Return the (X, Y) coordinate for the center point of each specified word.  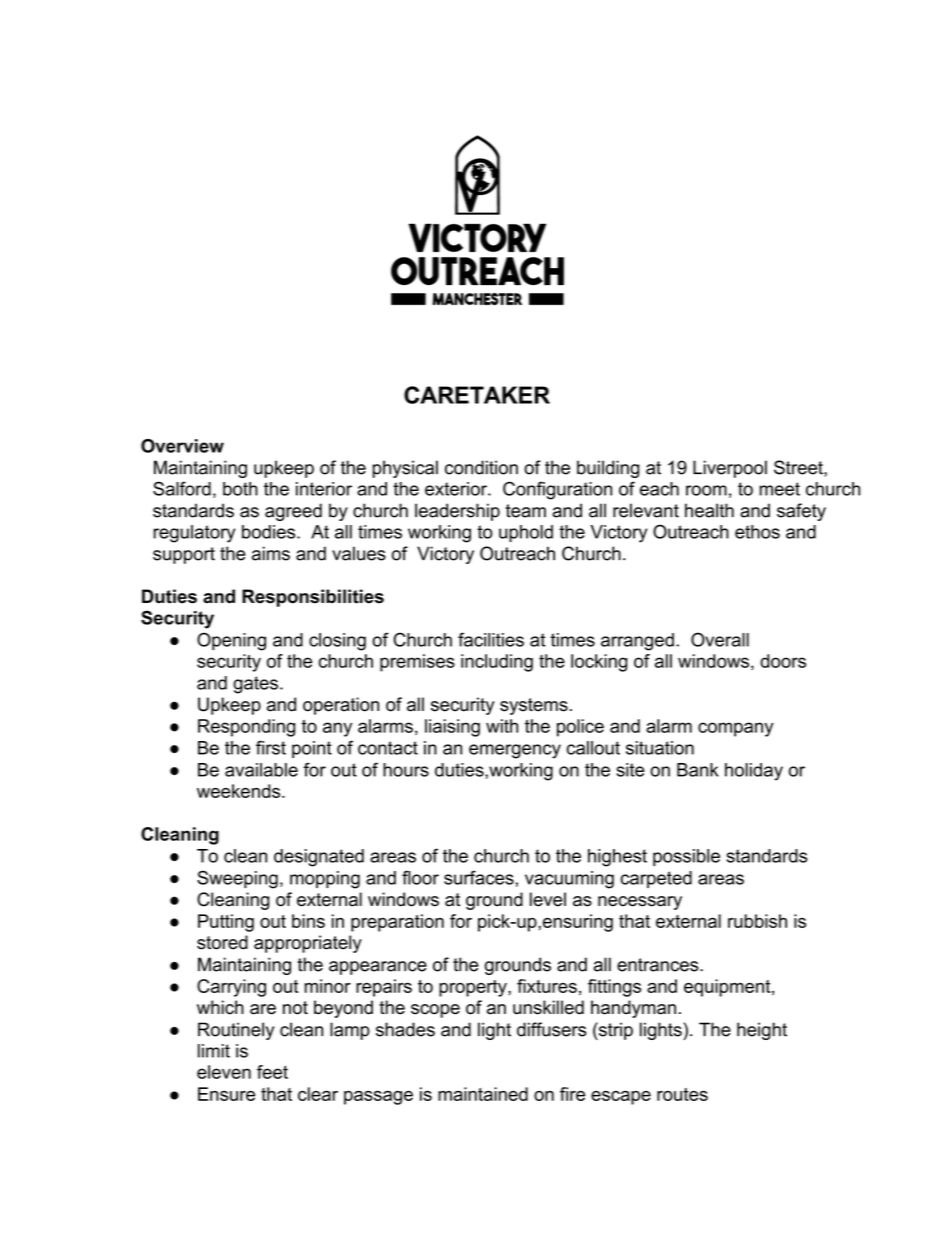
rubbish (757, 921)
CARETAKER (477, 395)
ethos (757, 532)
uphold (526, 533)
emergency (515, 751)
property (474, 988)
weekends (240, 791)
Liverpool (730, 469)
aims (271, 553)
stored (222, 942)
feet (272, 1072)
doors (783, 661)
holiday (754, 772)
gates (255, 685)
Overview (182, 446)
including (497, 663)
